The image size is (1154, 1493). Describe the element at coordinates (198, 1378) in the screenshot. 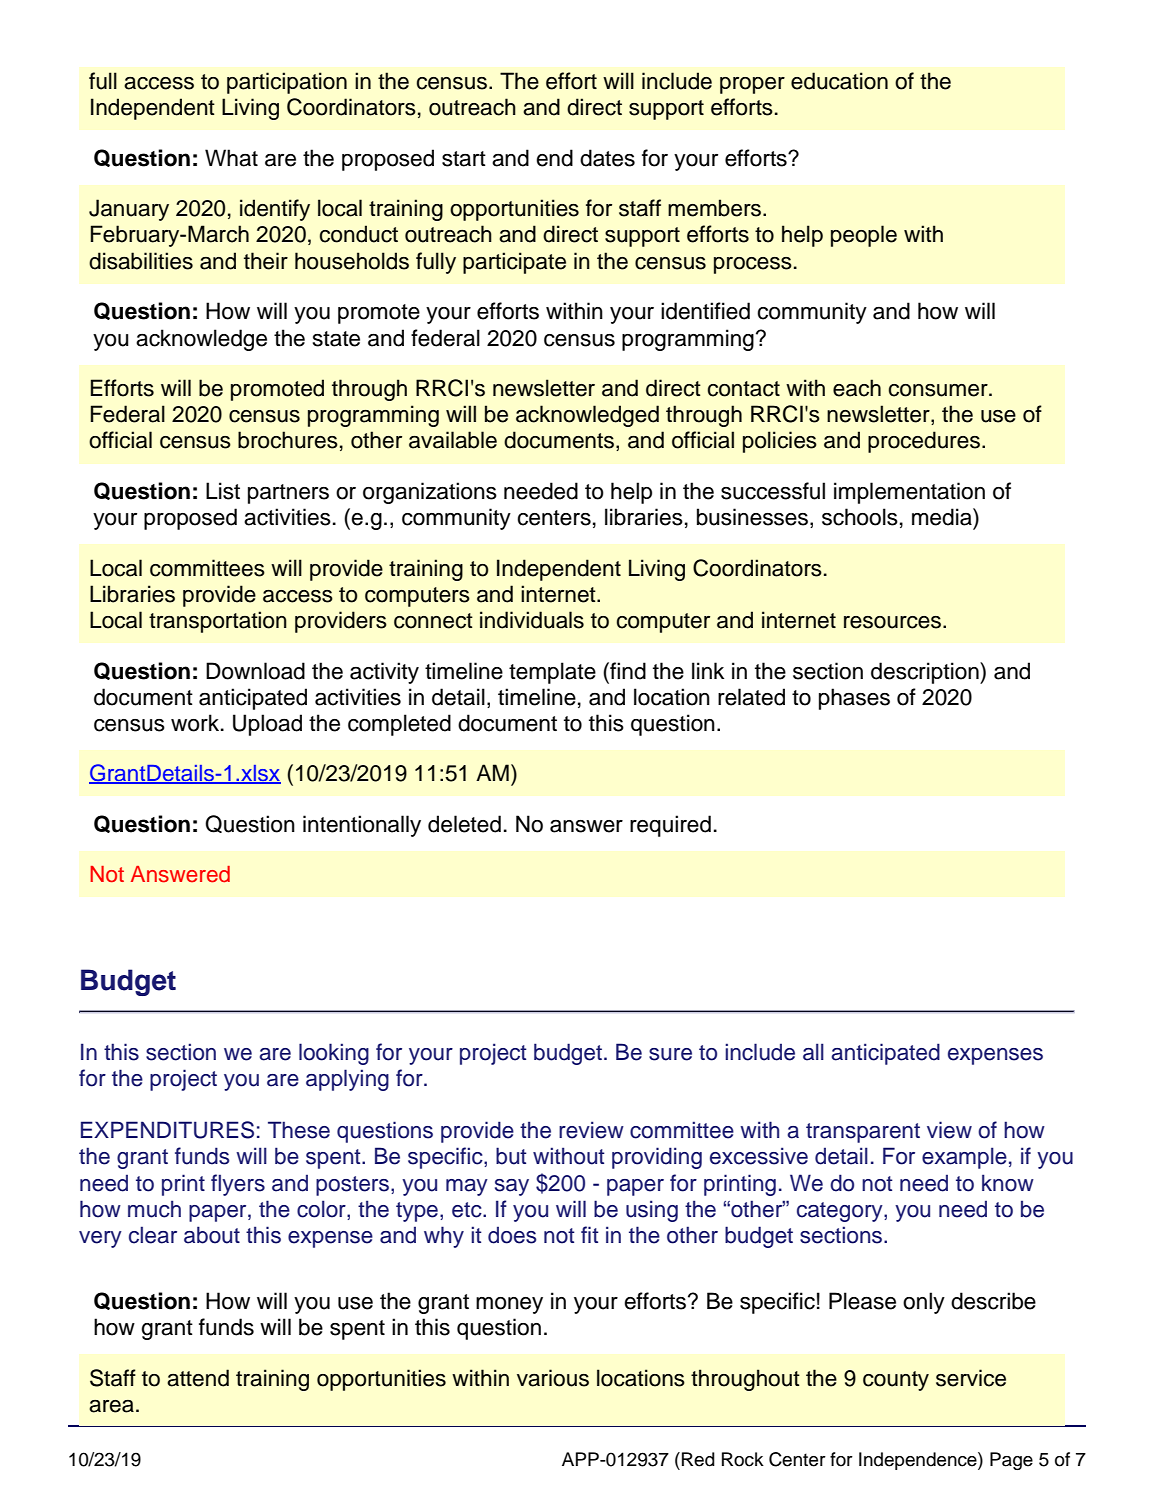

I see `attend` at that location.
